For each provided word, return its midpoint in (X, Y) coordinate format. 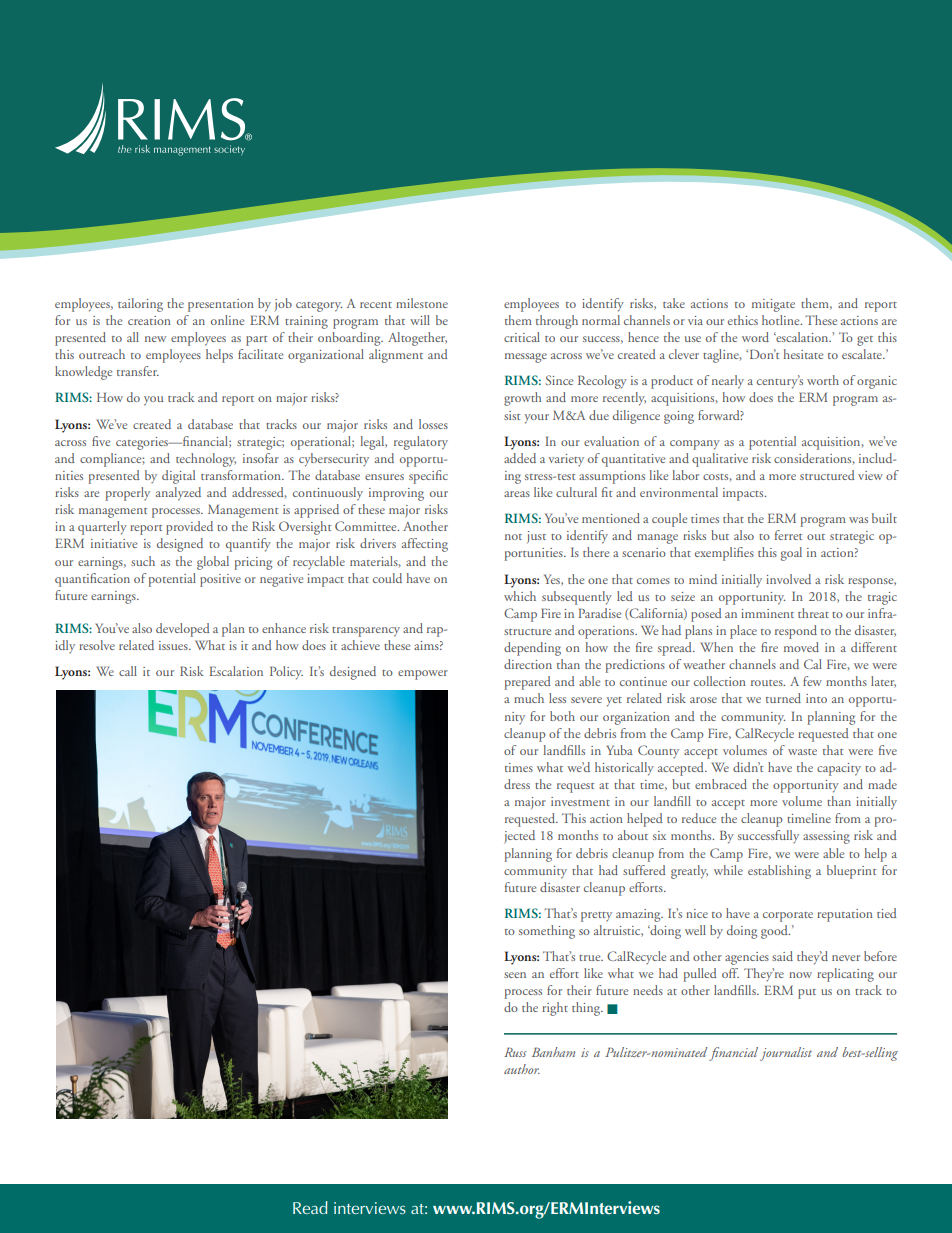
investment (580, 801)
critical (522, 337)
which (520, 596)
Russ (515, 1052)
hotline (782, 320)
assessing (826, 837)
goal (791, 554)
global (213, 563)
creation (149, 320)
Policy (286, 673)
